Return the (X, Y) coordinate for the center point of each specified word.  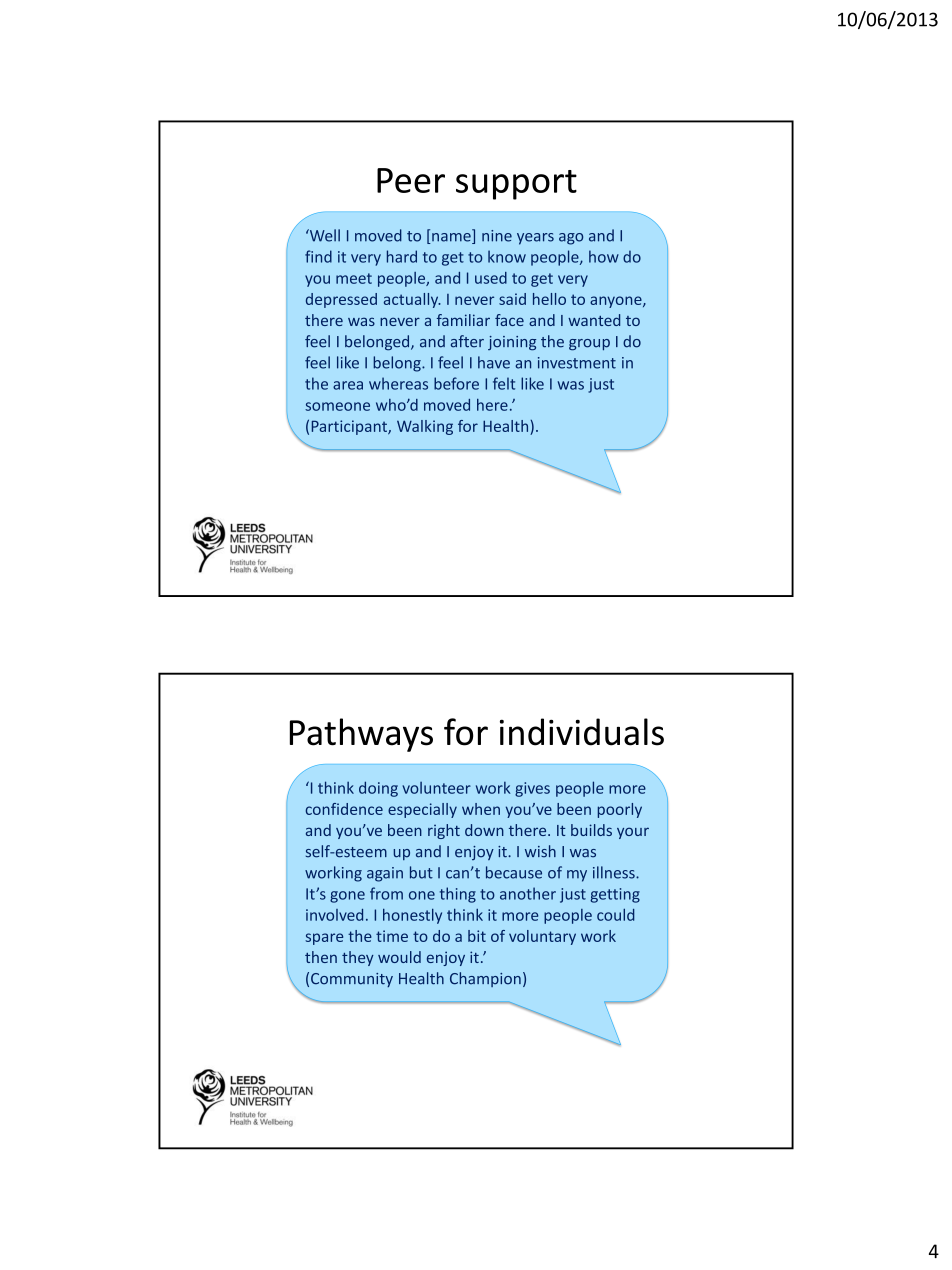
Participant (350, 427)
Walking (425, 427)
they (358, 958)
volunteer (436, 788)
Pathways (361, 735)
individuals (582, 732)
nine (497, 236)
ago (571, 239)
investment (577, 363)
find (318, 256)
